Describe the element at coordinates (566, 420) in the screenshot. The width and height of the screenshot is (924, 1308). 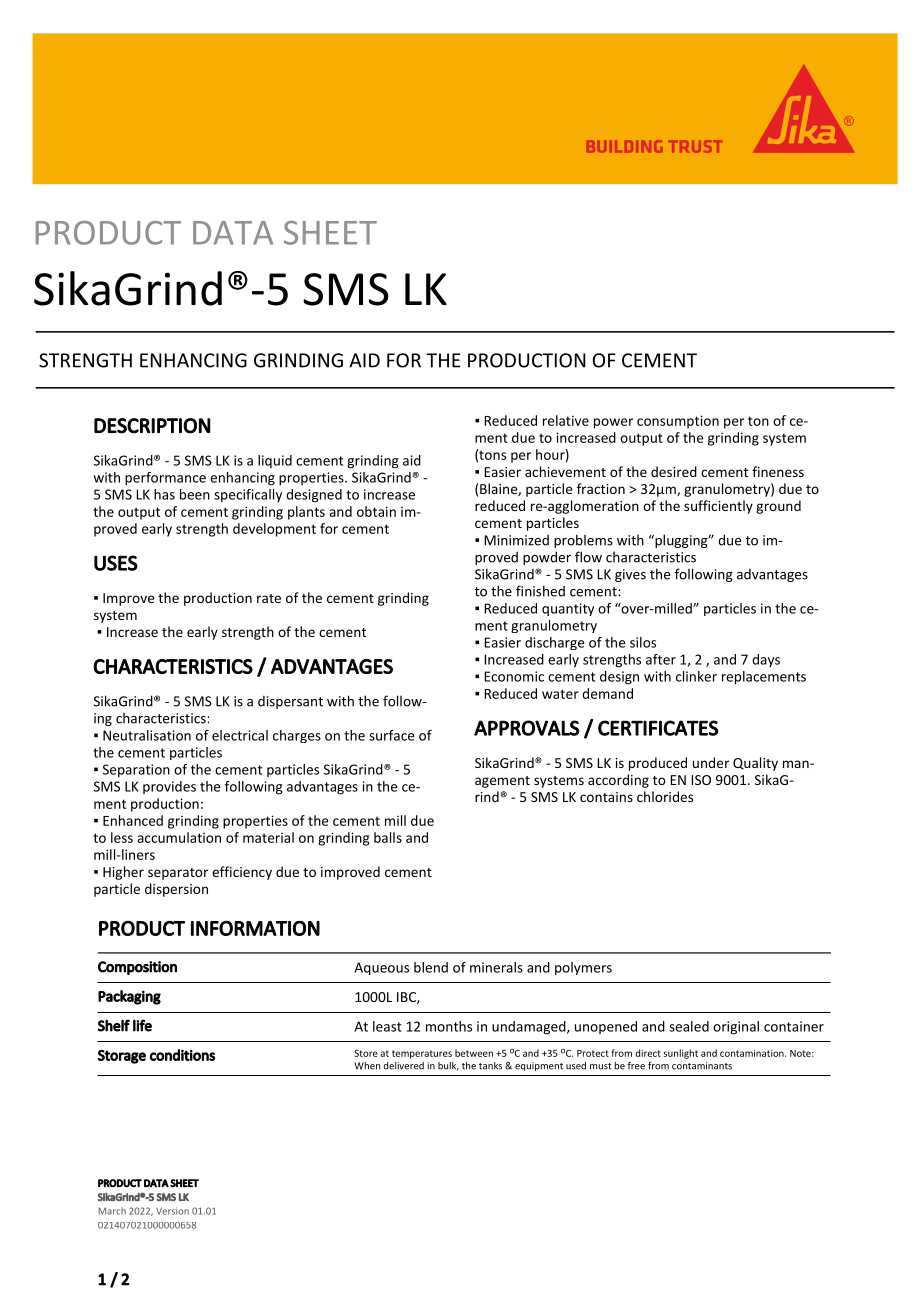
I see `relative` at that location.
